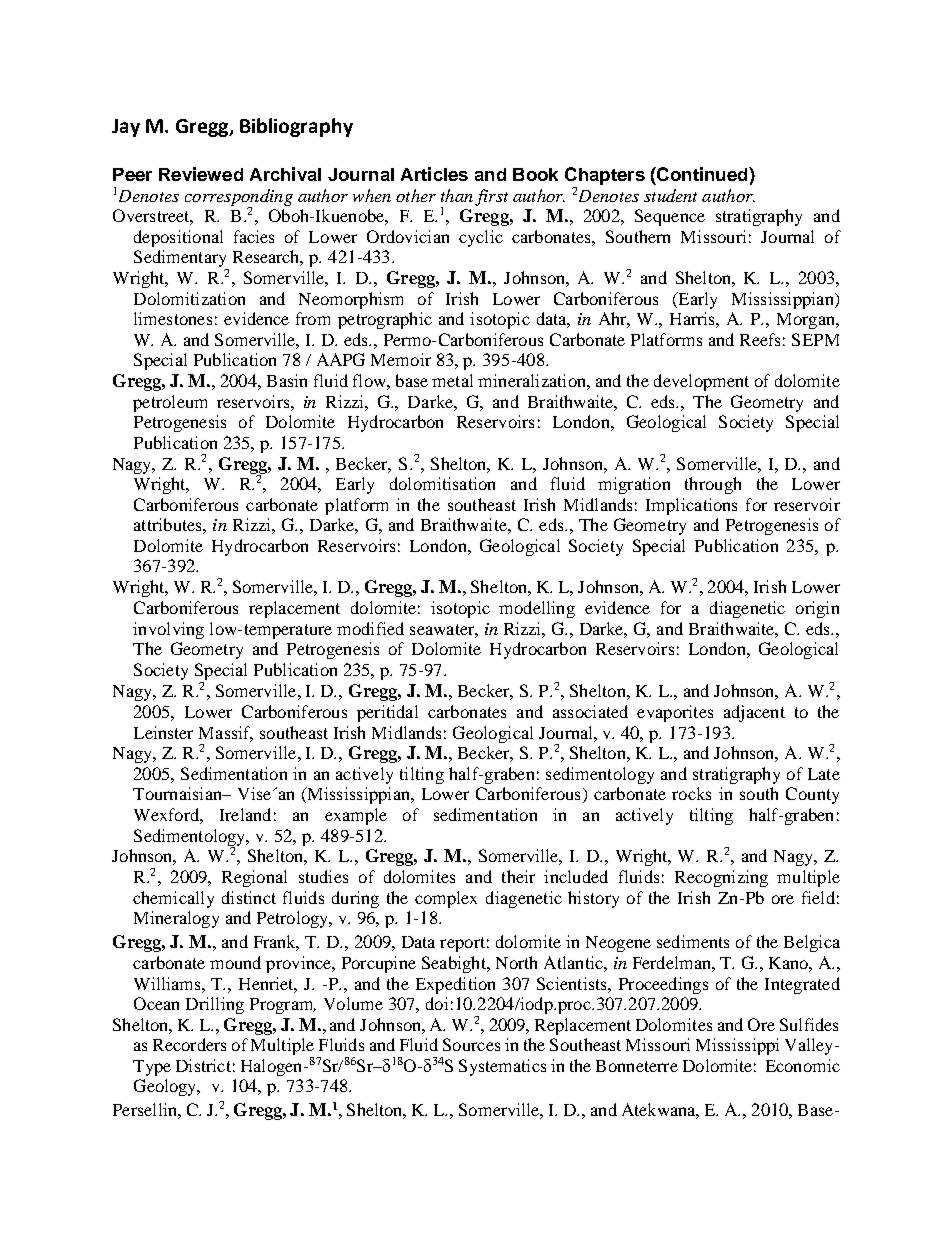  I want to click on modelling, so click(537, 609).
